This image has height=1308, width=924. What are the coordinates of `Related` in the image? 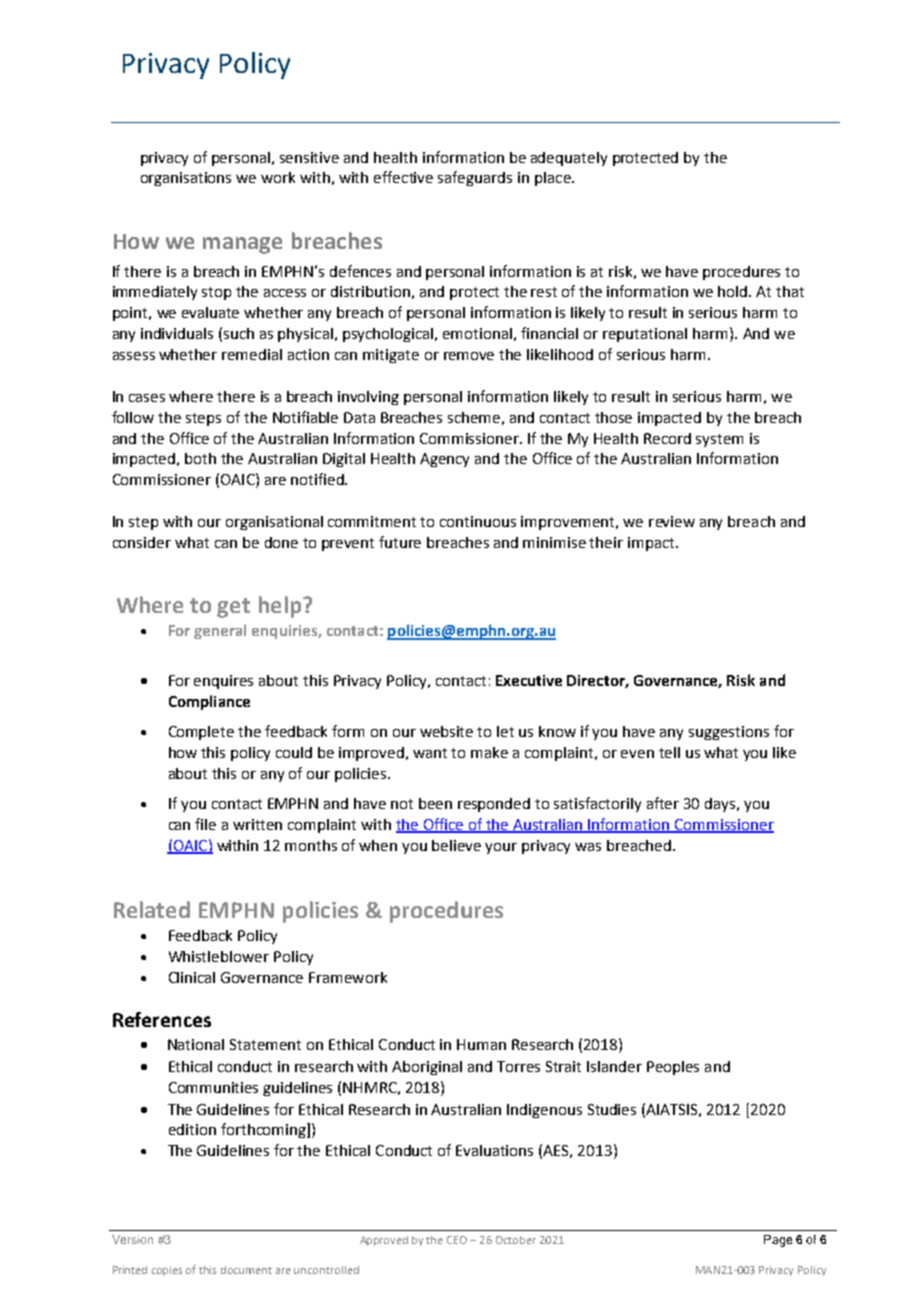 It's located at (152, 909).
